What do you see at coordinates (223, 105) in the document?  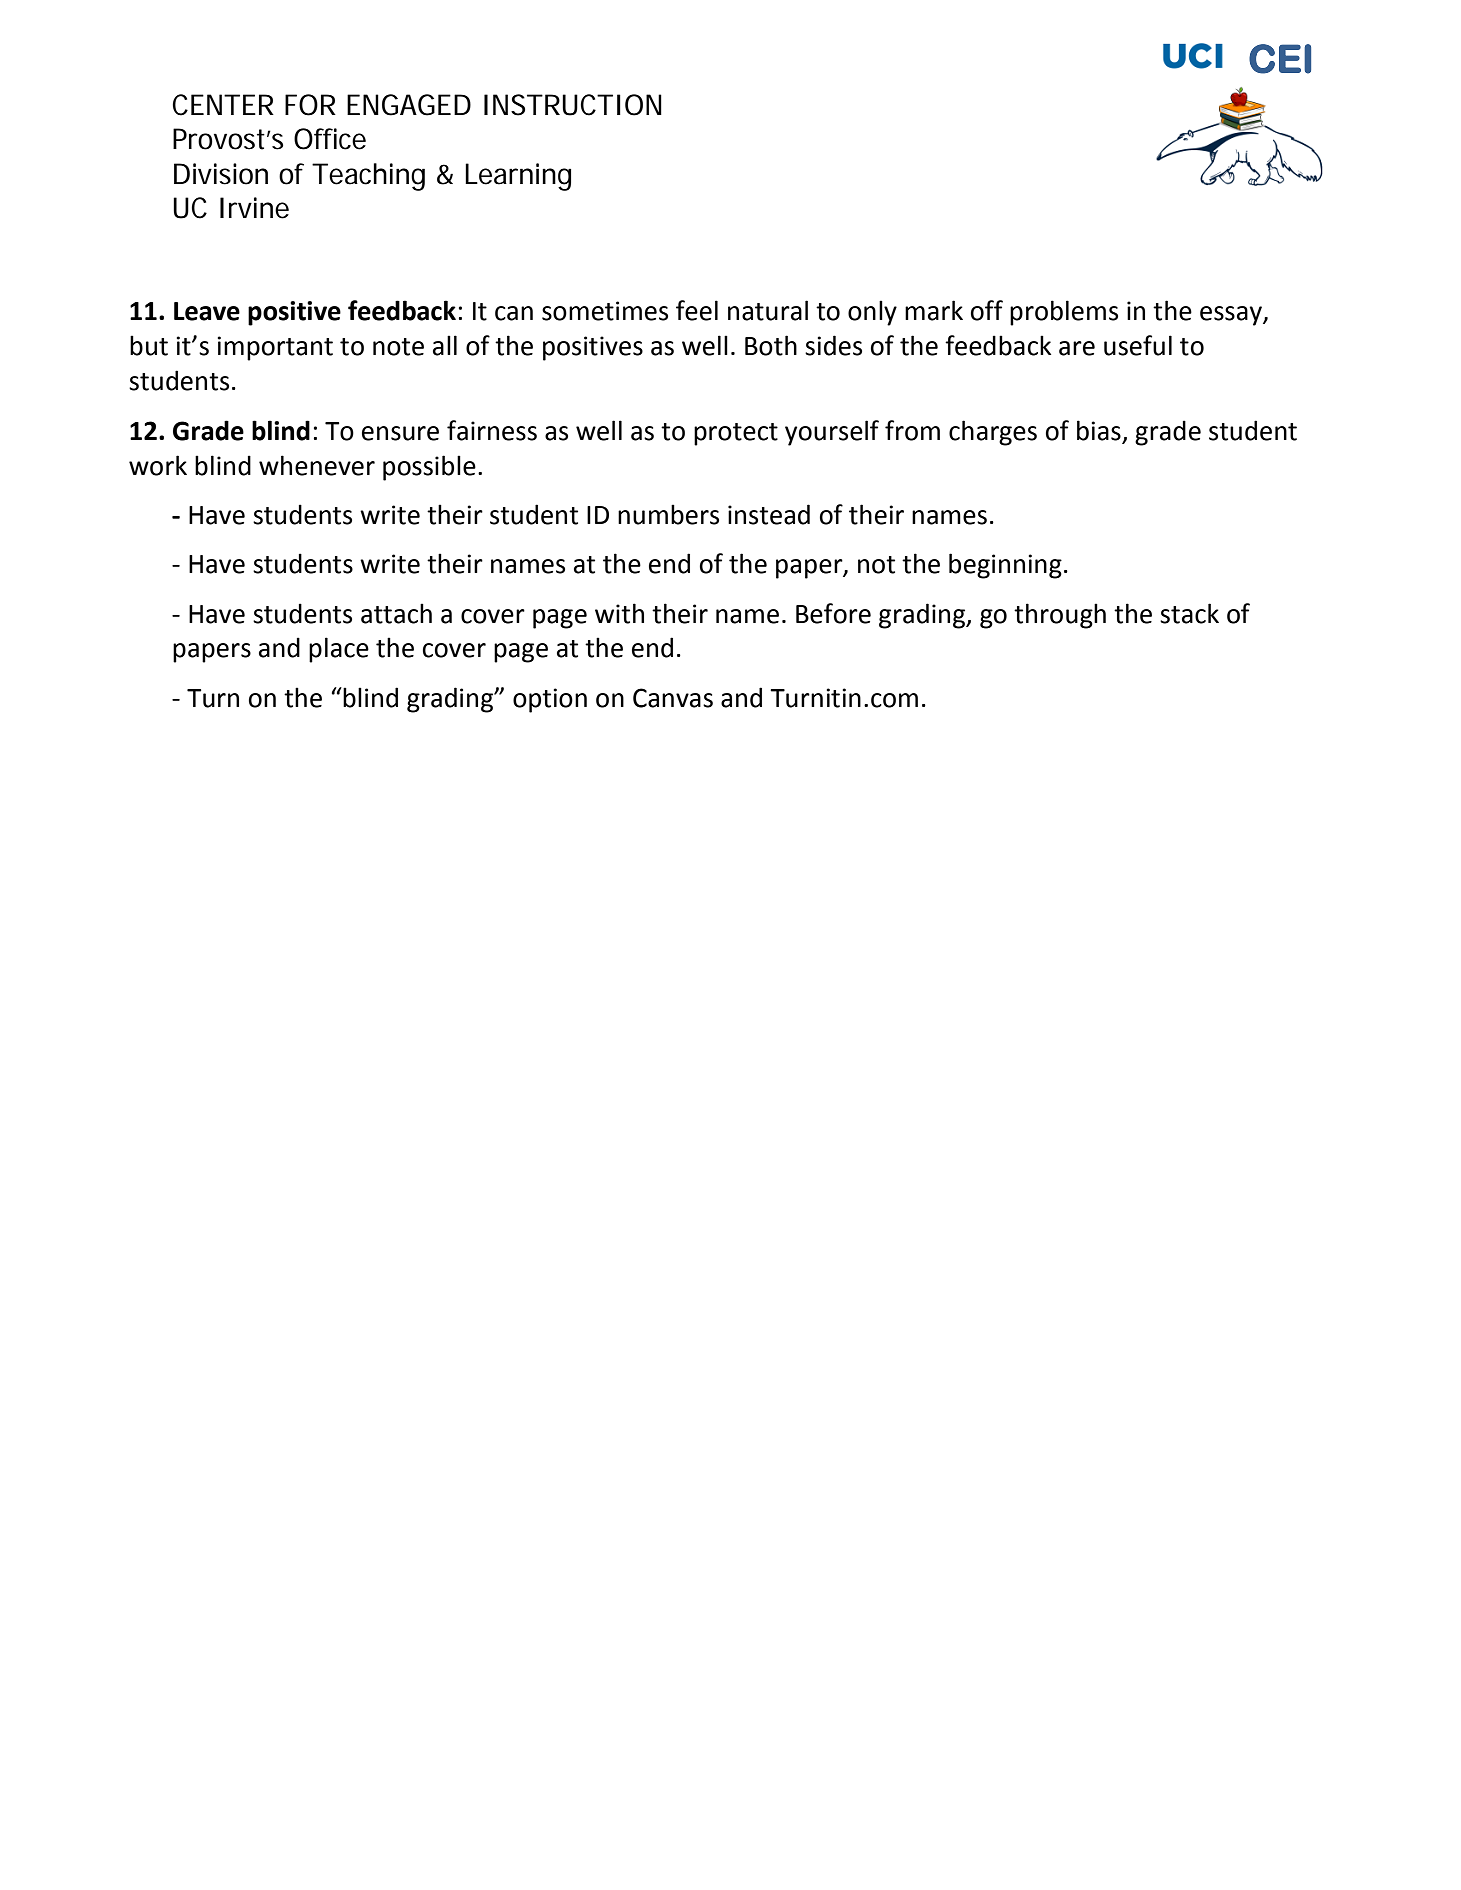 I see `CENTER` at bounding box center [223, 105].
